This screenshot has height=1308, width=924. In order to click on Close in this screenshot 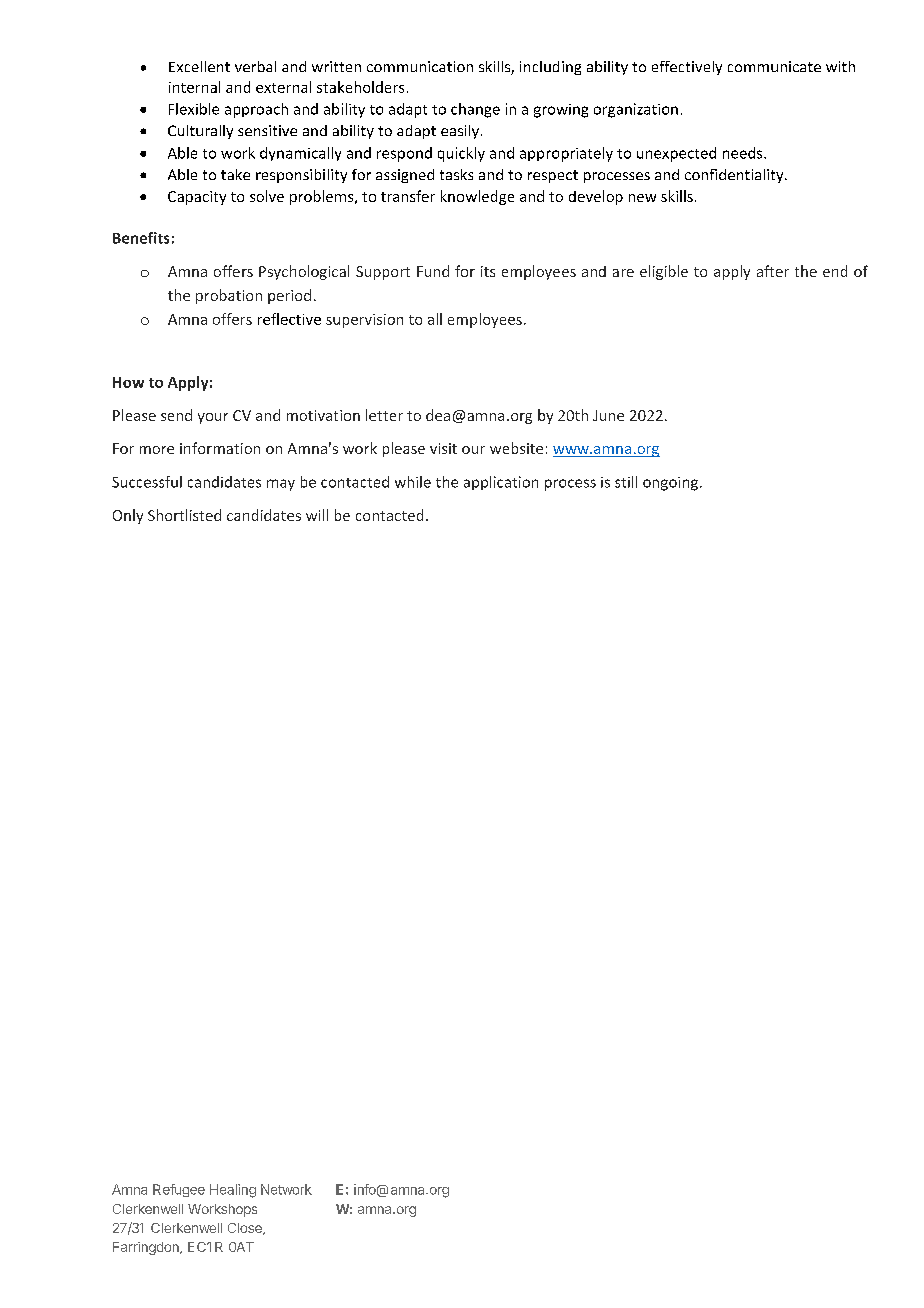, I will do `click(246, 1229)`.
